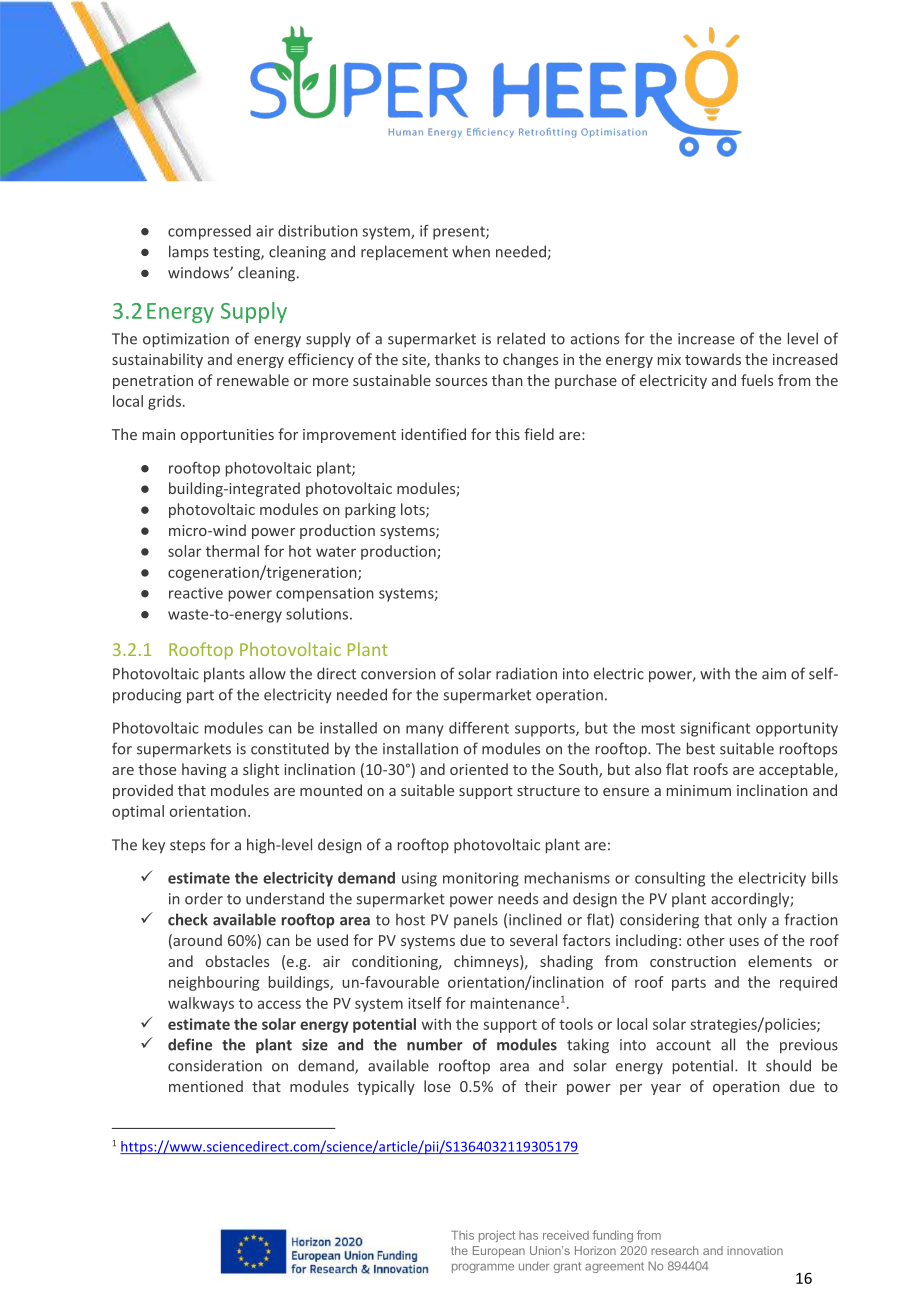  I want to click on reactive, so click(196, 593).
